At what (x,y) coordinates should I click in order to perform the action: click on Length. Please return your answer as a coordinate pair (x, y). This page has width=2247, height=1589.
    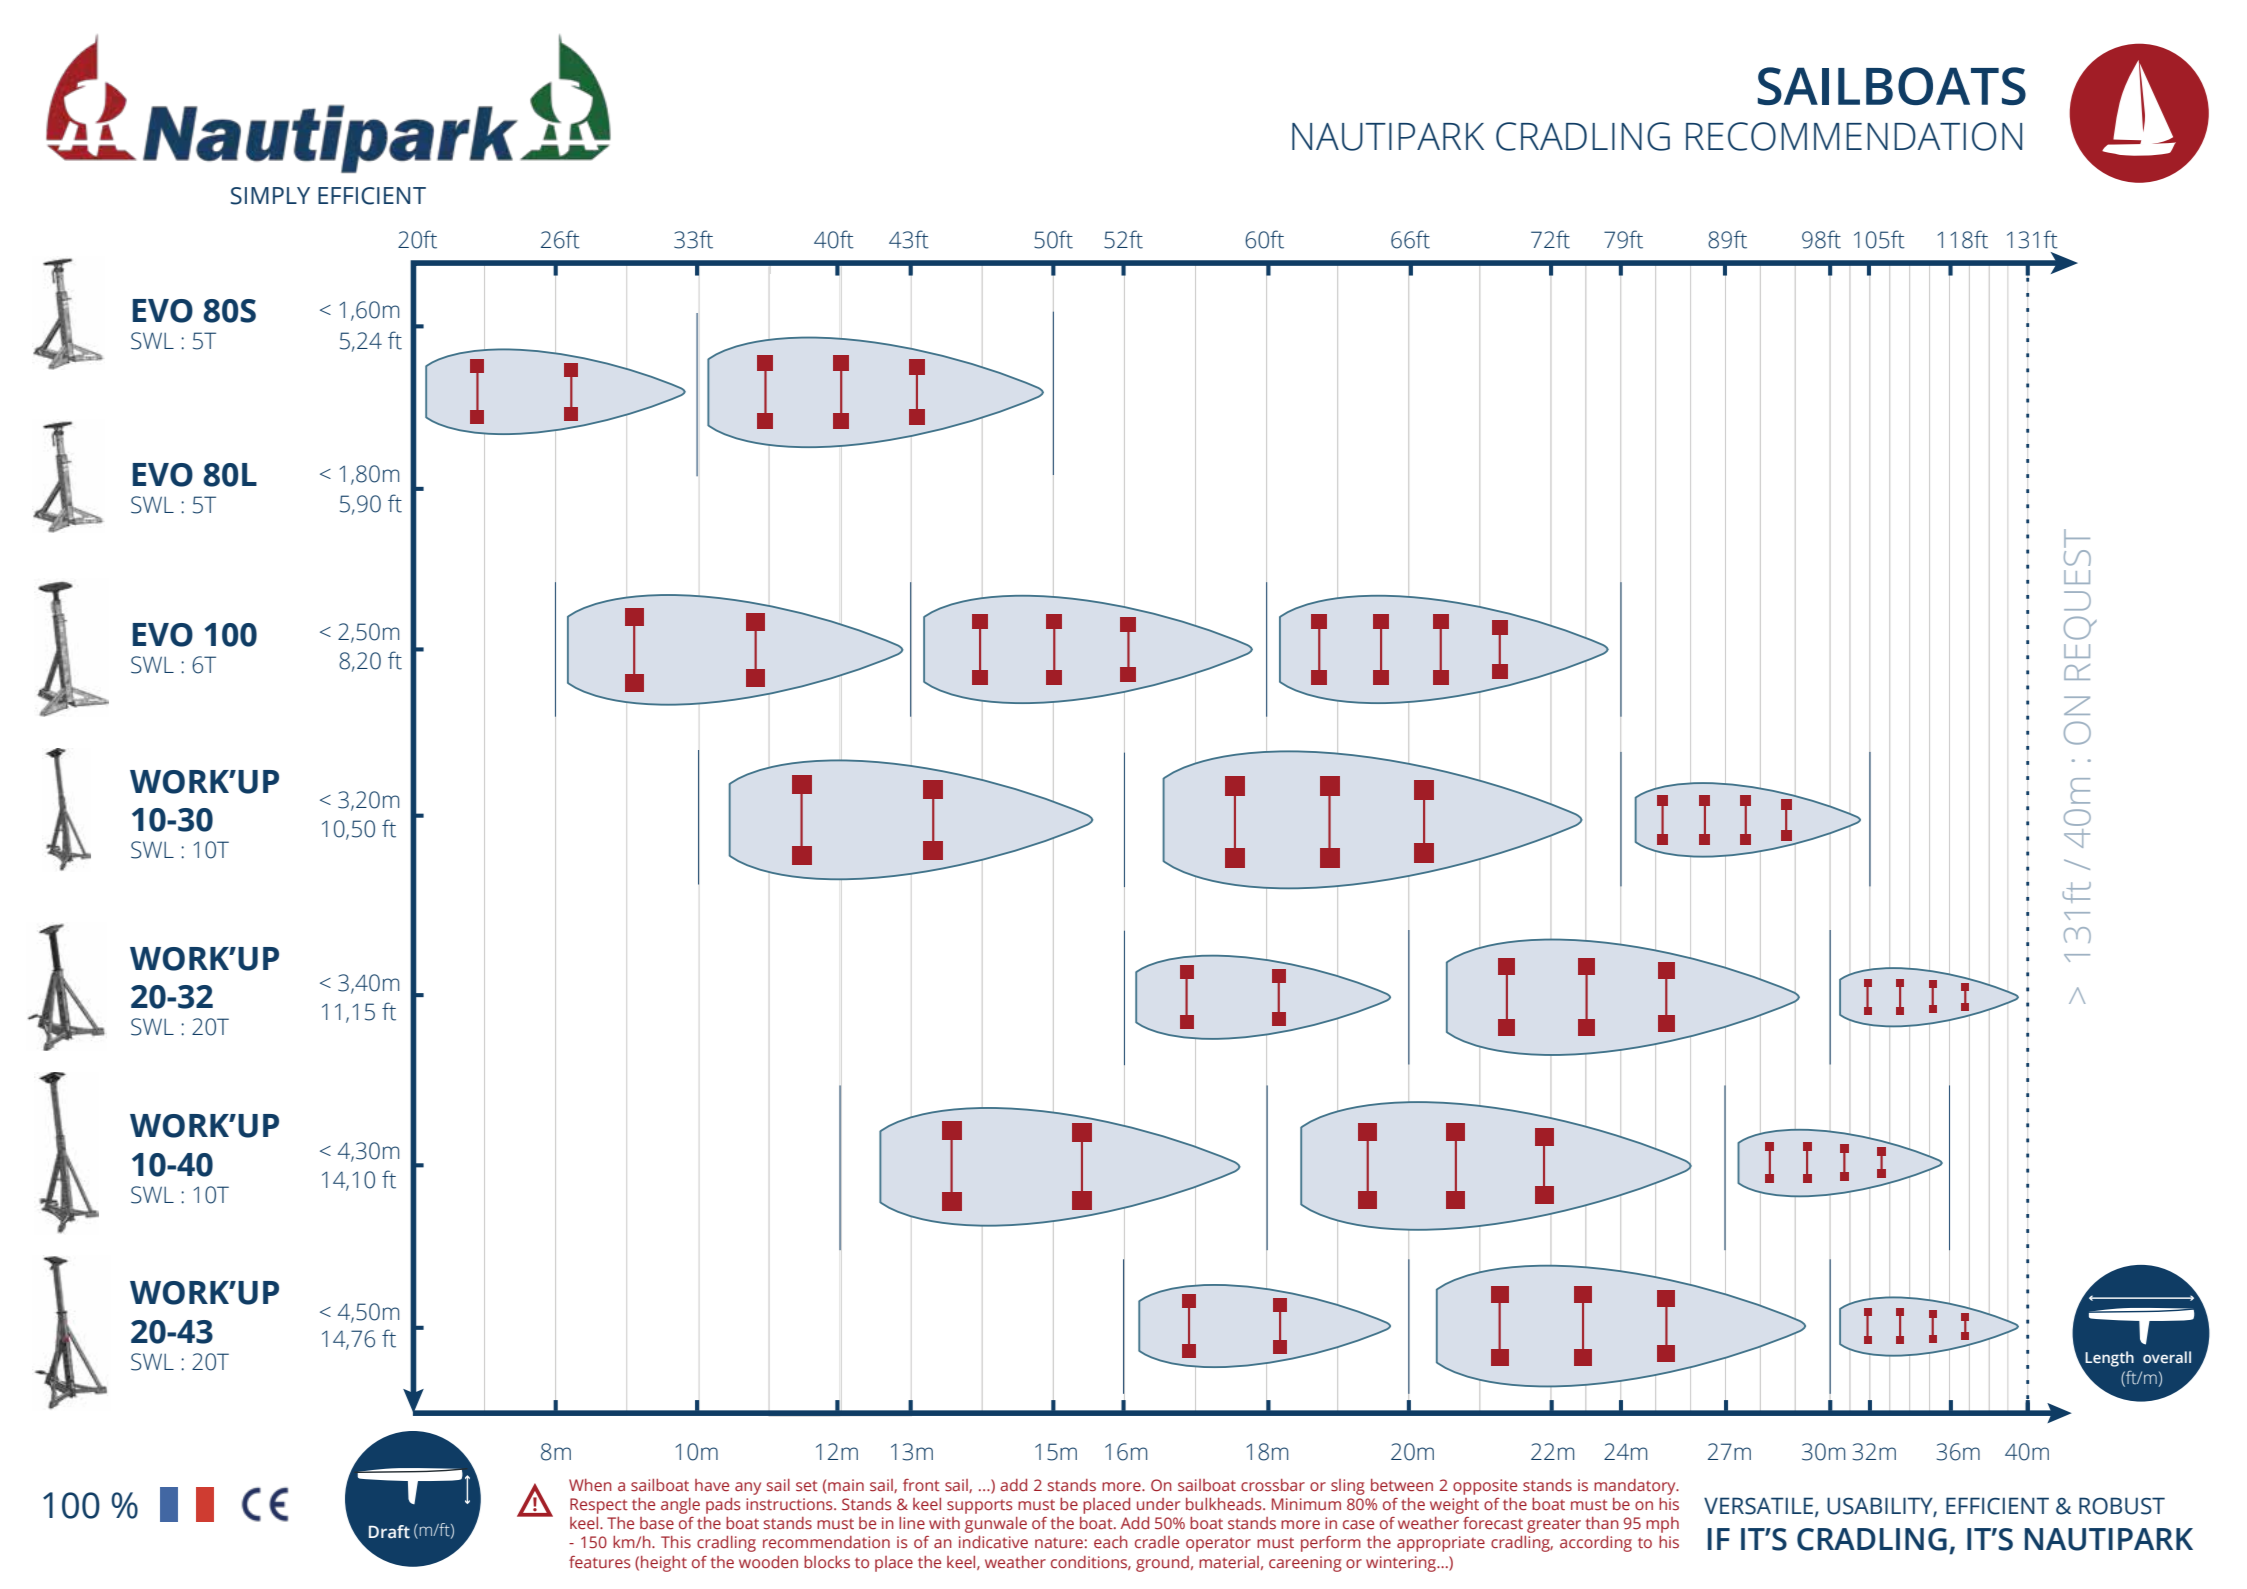
    Looking at the image, I should click on (2109, 1359).
